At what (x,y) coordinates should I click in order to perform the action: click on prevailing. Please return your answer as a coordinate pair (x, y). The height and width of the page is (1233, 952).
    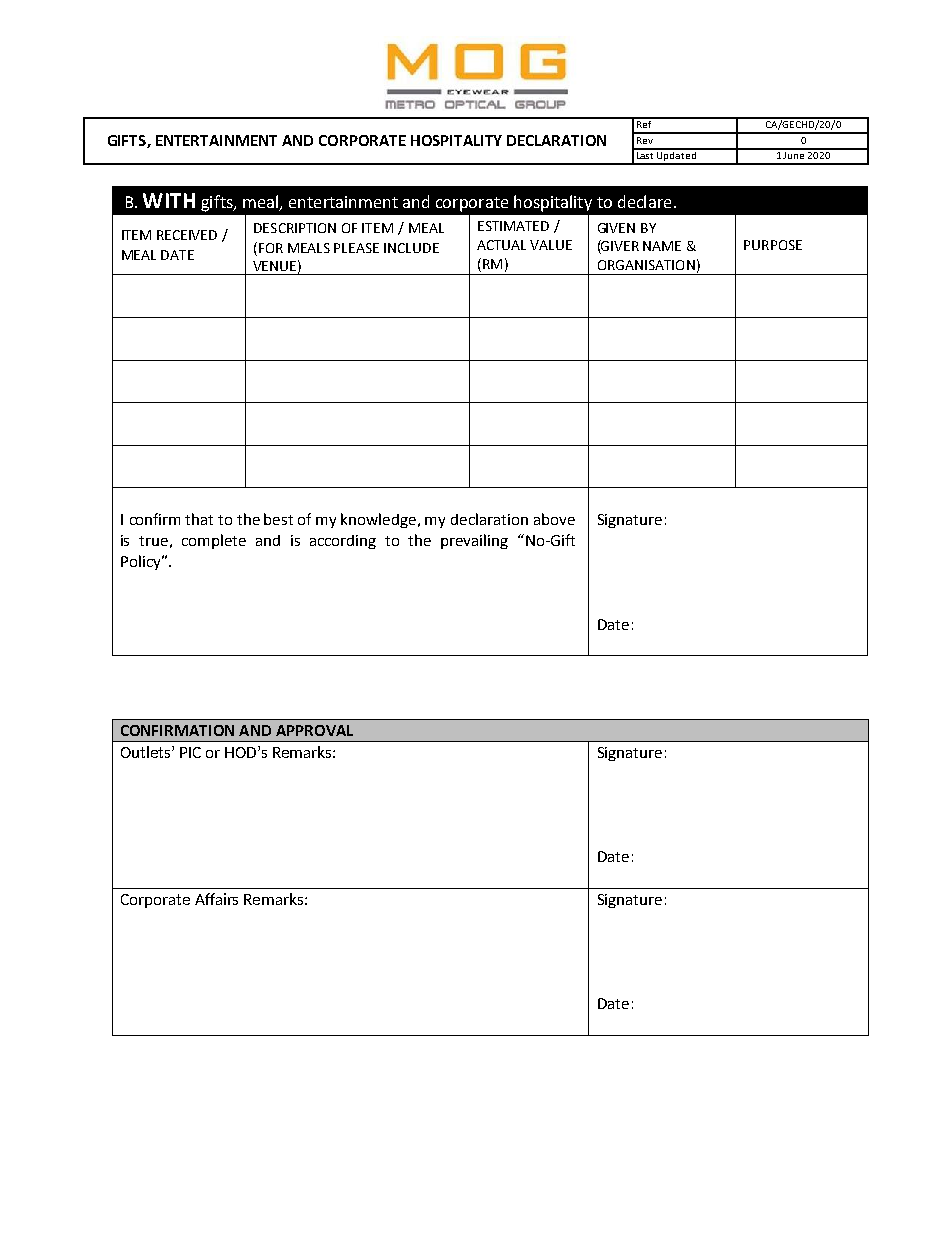
    Looking at the image, I should click on (474, 541).
